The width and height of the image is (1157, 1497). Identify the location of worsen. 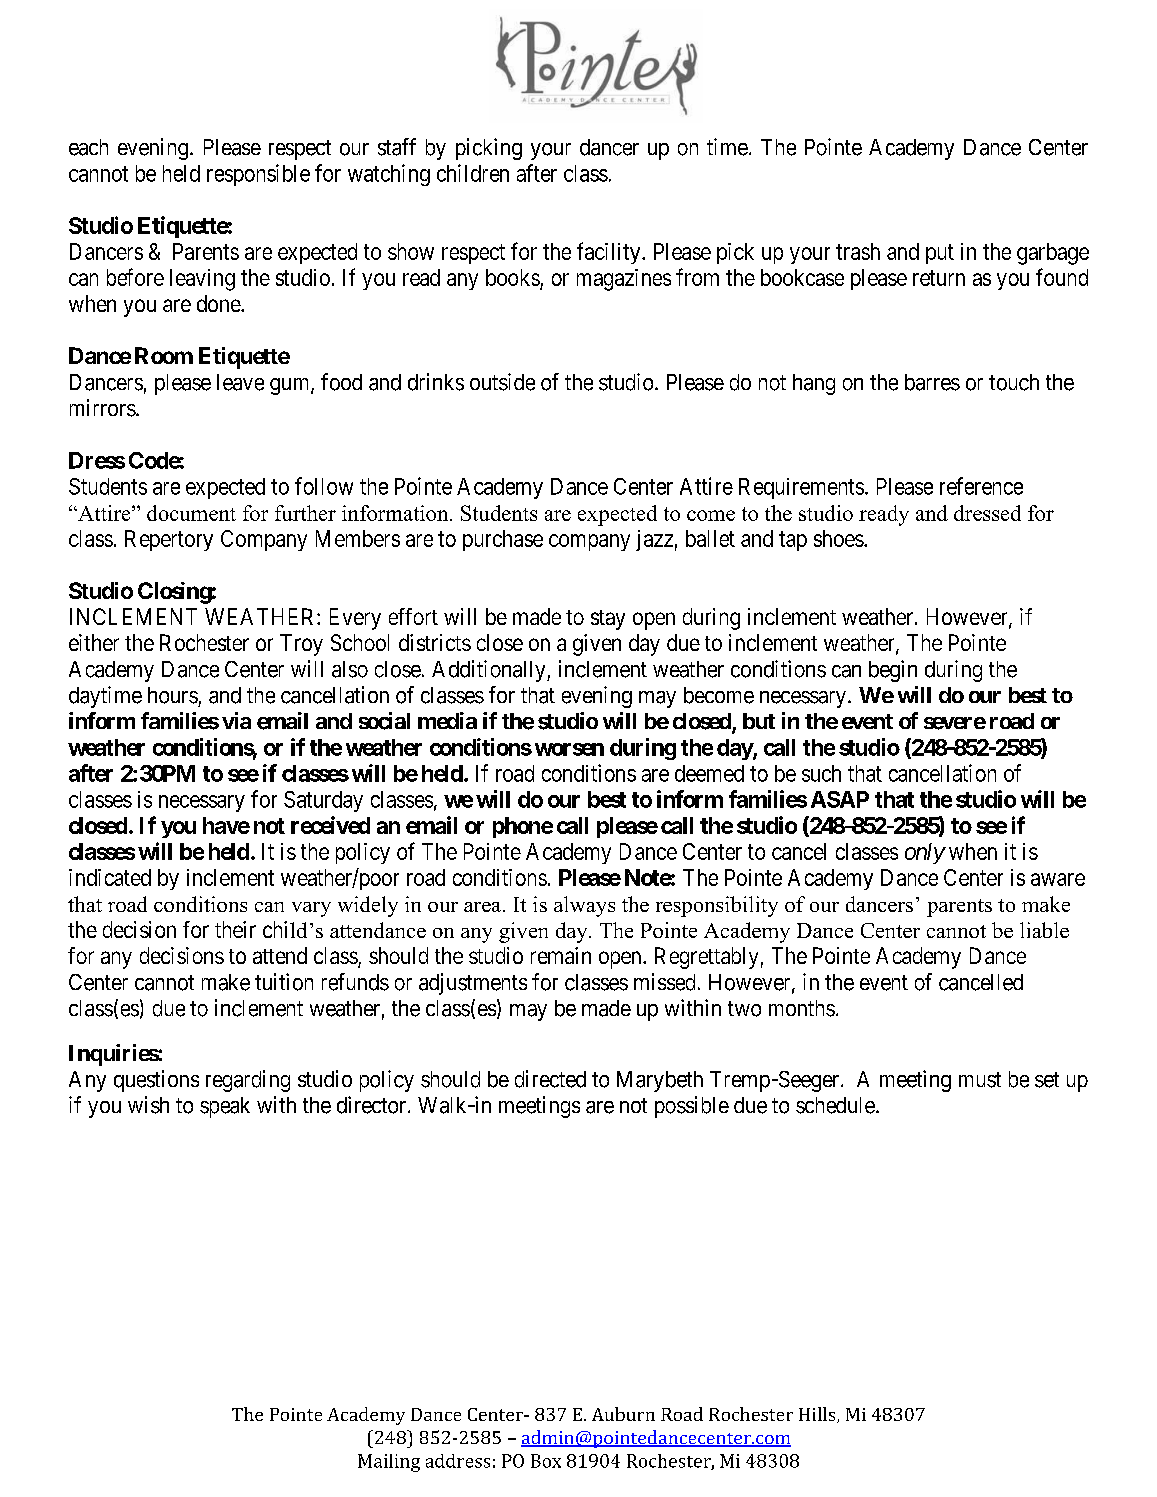
(569, 749).
